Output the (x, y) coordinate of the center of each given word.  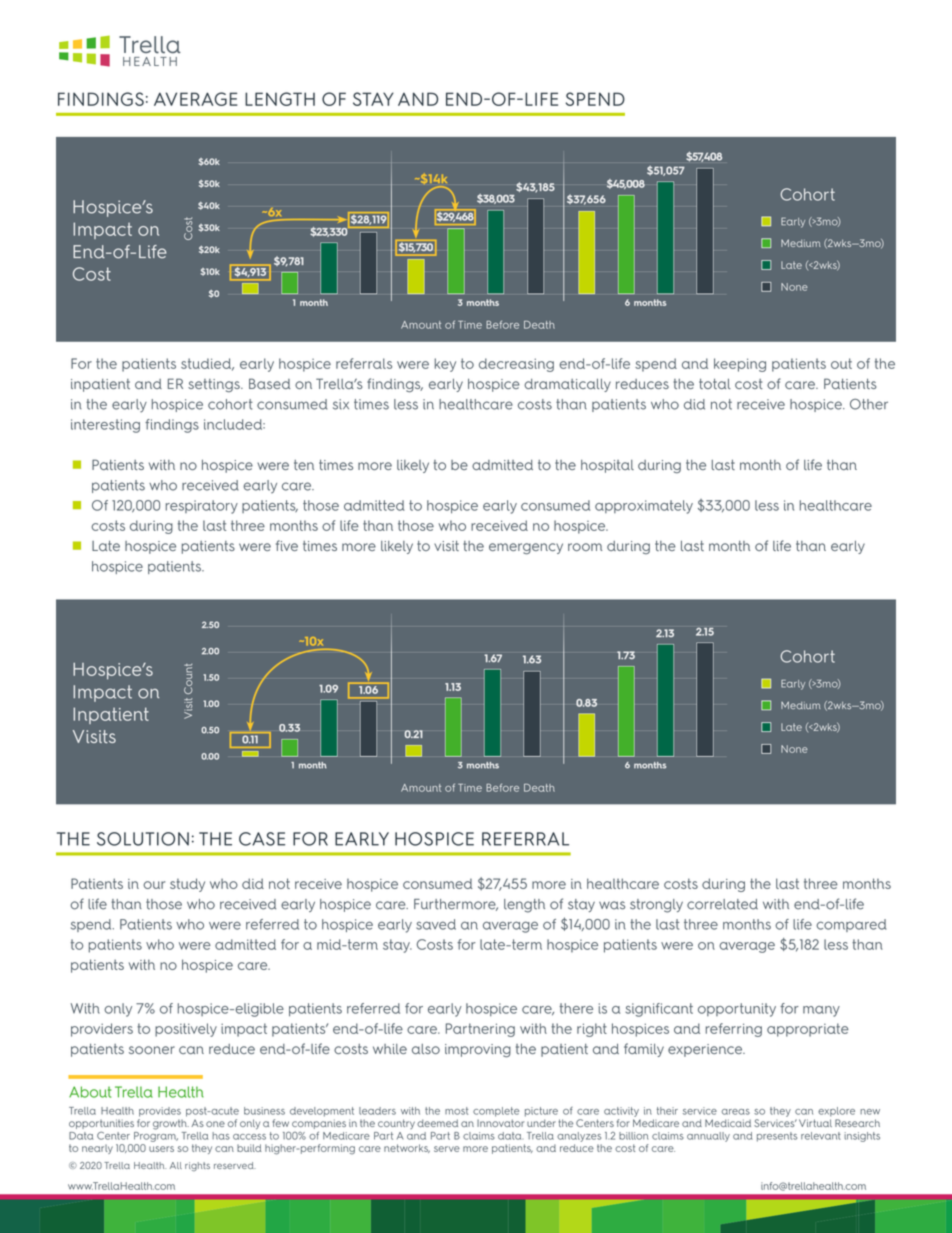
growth (171, 1124)
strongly (656, 906)
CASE (262, 839)
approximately (644, 507)
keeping (740, 365)
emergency (526, 548)
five (287, 545)
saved (436, 924)
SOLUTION (143, 839)
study (187, 885)
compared (851, 925)
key (445, 365)
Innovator (500, 1123)
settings (215, 385)
